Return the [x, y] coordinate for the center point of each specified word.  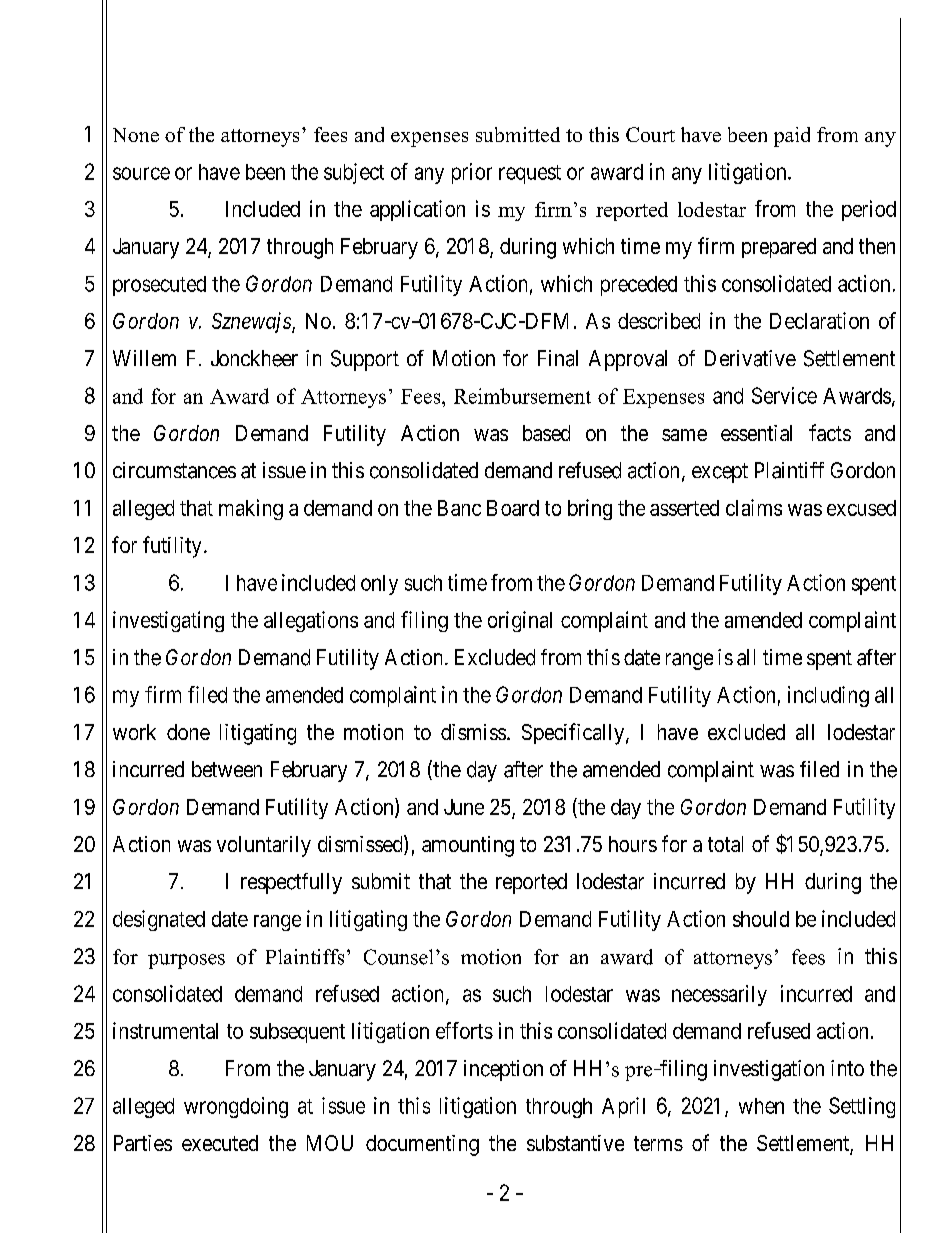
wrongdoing [236, 1107]
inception [503, 1070]
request [530, 174]
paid [792, 137]
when [761, 1106]
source [141, 173]
